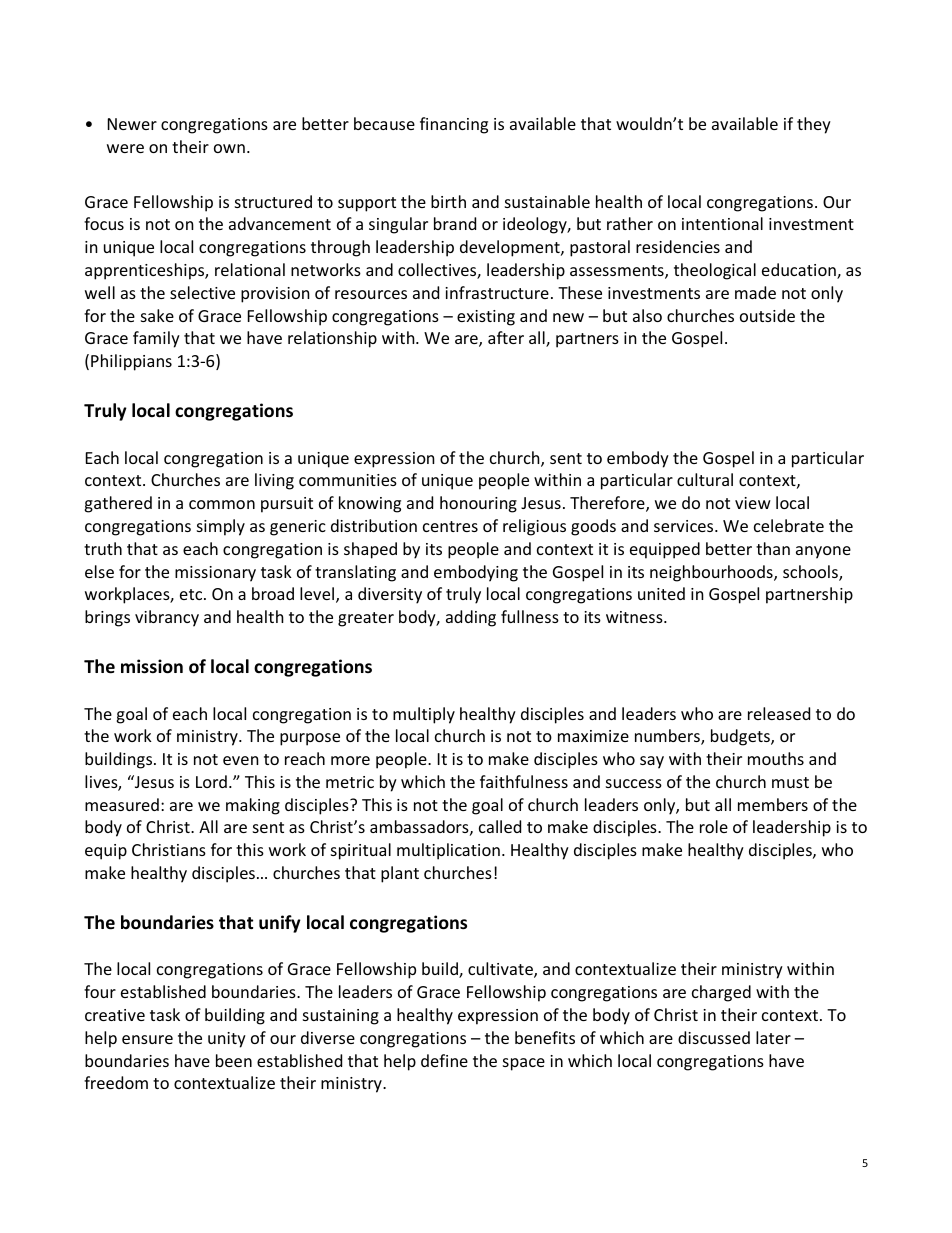 The image size is (952, 1233). What do you see at coordinates (714, 1037) in the screenshot?
I see `discussed` at bounding box center [714, 1037].
